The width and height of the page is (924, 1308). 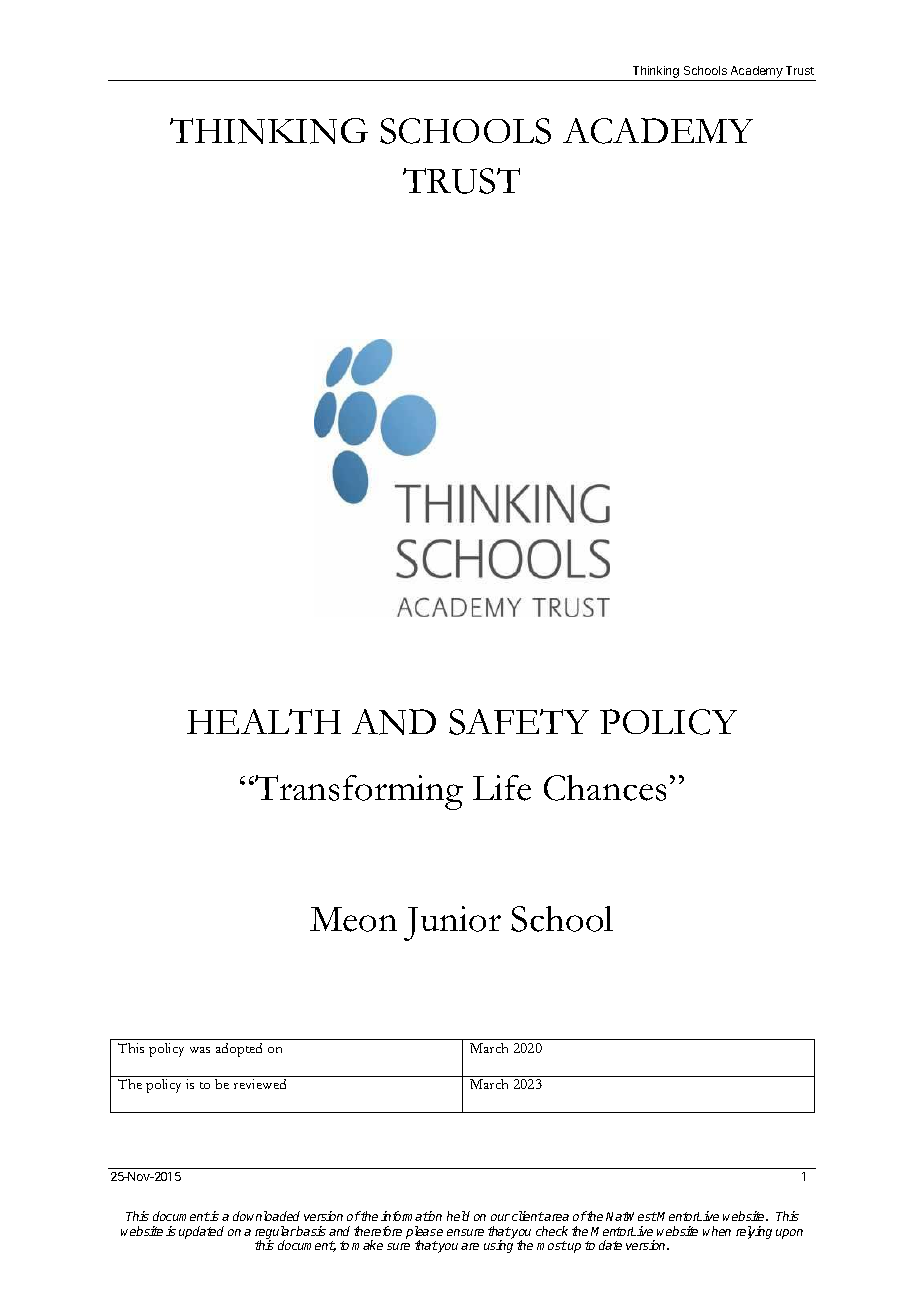 I want to click on HEALTH, so click(x=264, y=721).
